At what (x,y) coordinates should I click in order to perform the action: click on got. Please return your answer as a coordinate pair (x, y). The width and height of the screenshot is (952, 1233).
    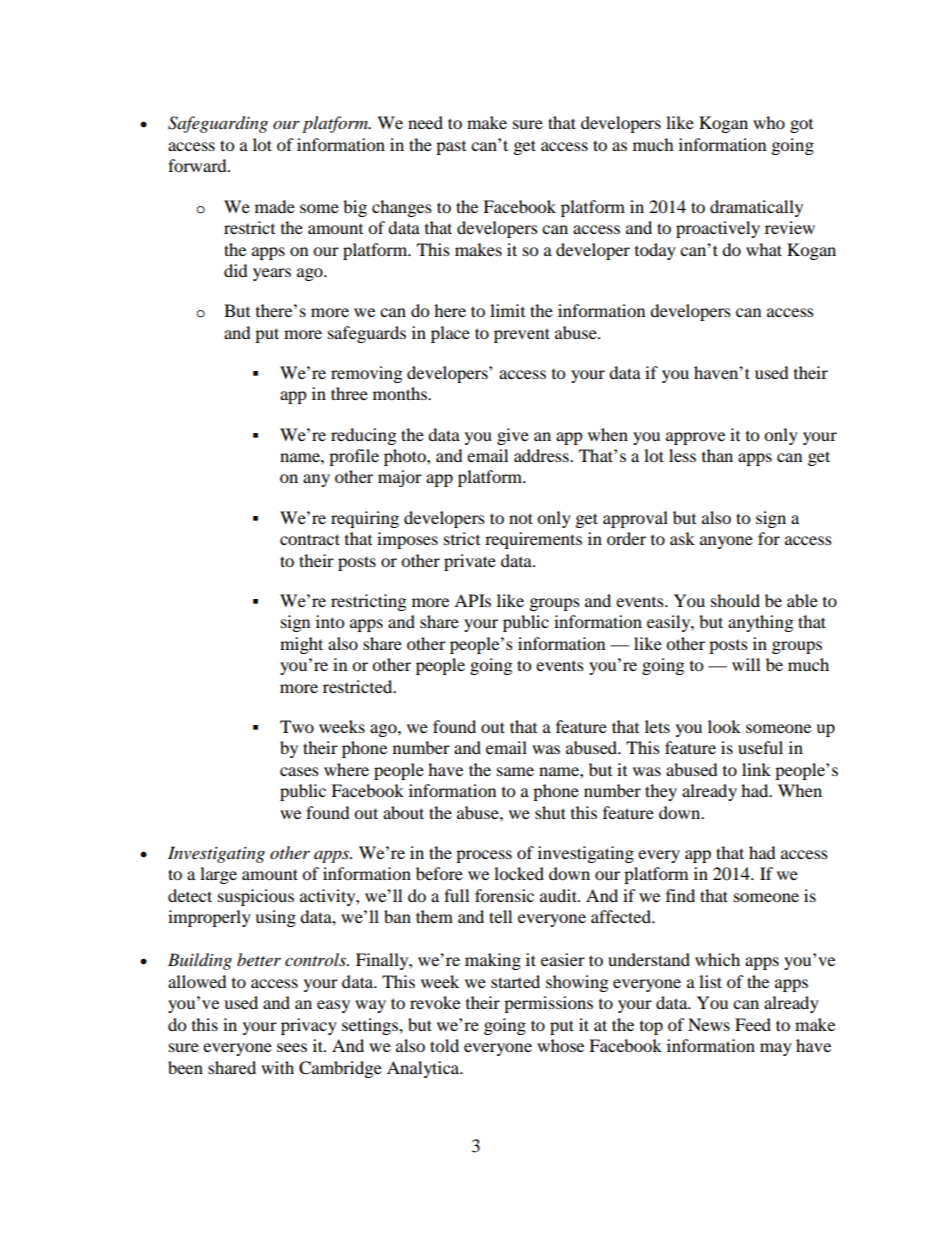
    Looking at the image, I should click on (801, 126).
